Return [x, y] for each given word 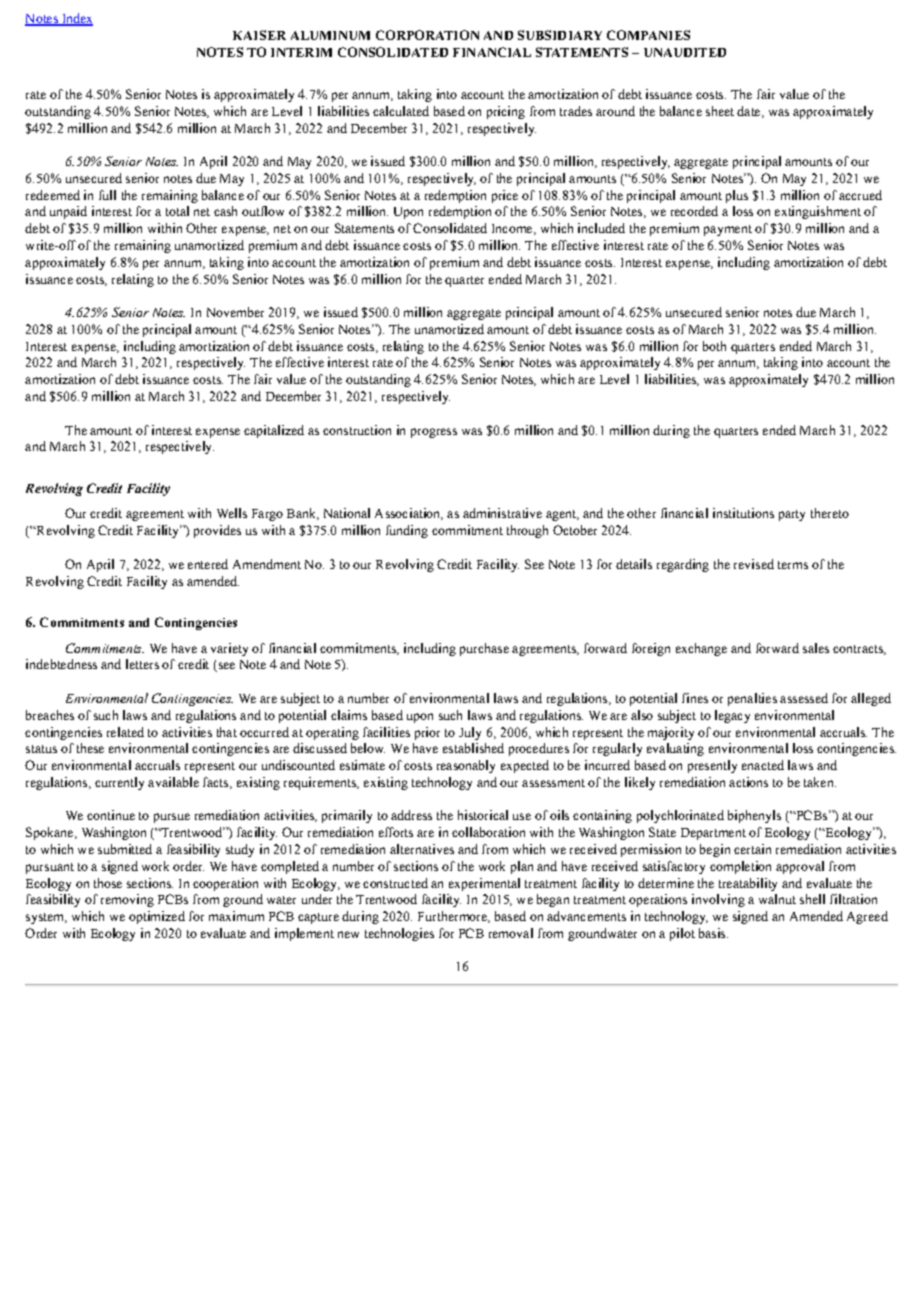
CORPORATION [427, 35]
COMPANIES [648, 35]
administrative [502, 513]
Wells [232, 513]
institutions [743, 513]
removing [127, 900]
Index [76, 19]
